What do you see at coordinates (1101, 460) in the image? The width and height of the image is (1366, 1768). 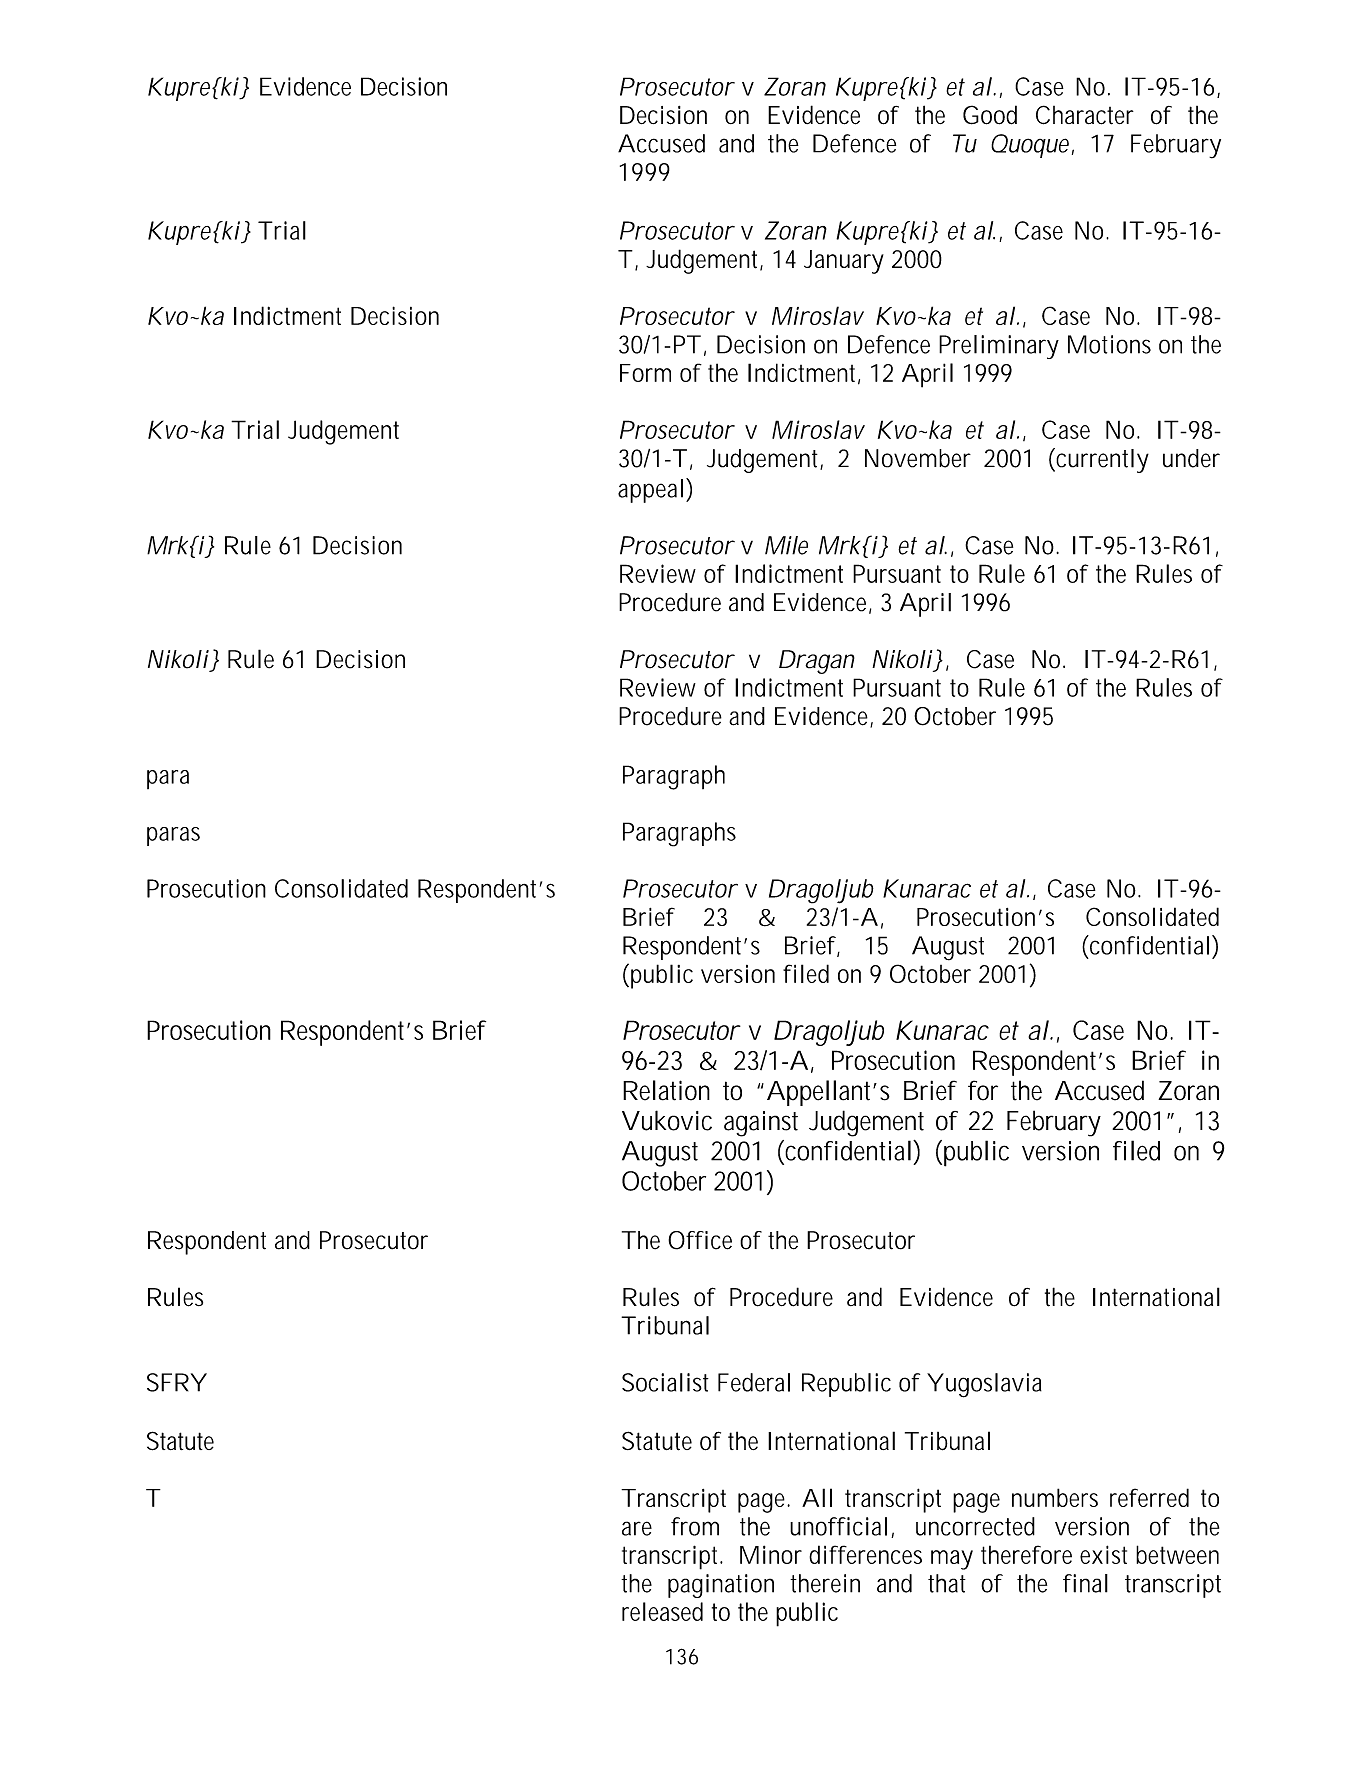 I see `currently` at bounding box center [1101, 460].
